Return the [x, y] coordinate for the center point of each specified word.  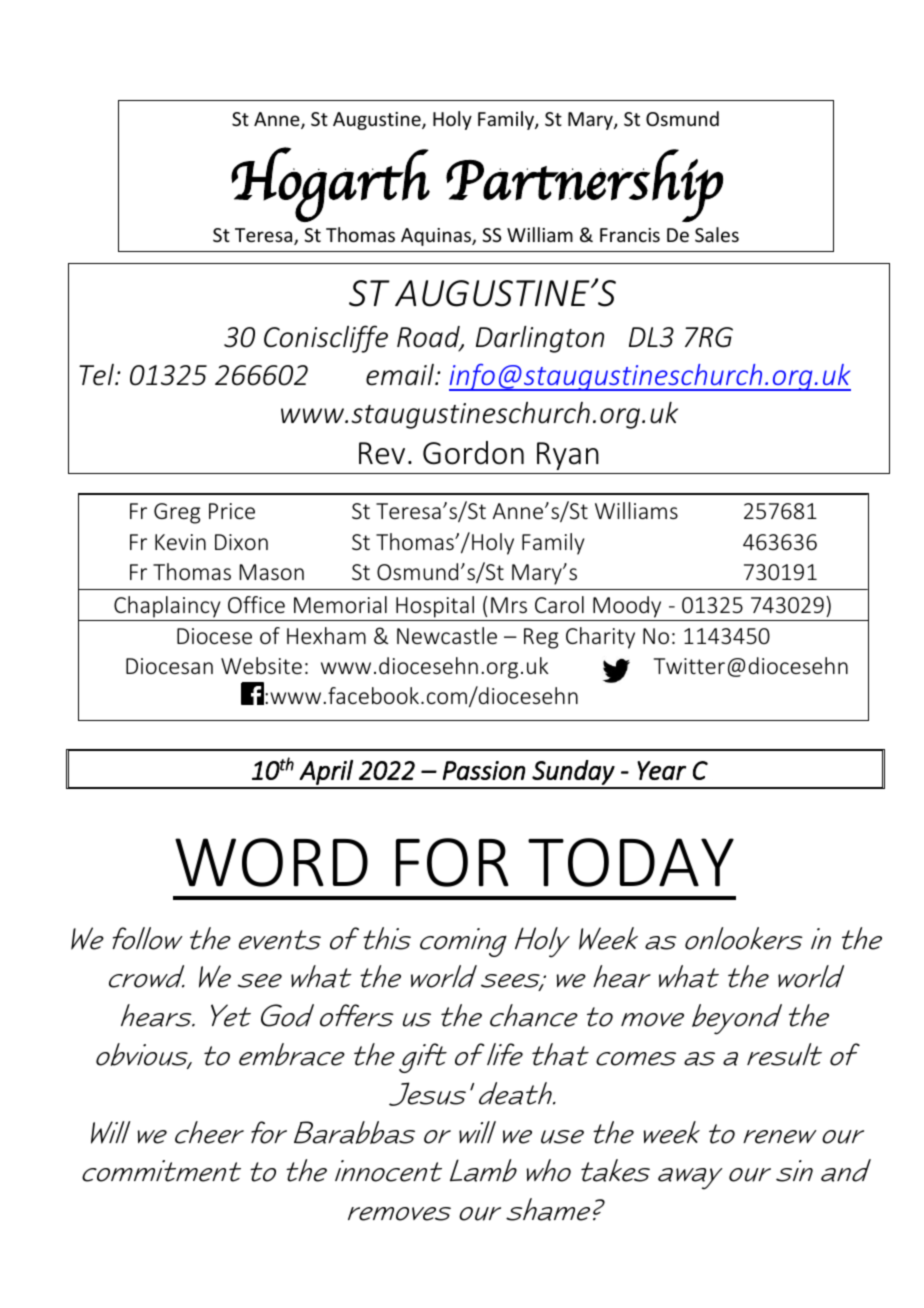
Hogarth [330, 184]
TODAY [631, 862]
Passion [484, 770]
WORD [271, 862]
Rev [382, 453]
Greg [177, 513]
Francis [630, 235]
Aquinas [437, 237]
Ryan [568, 456]
